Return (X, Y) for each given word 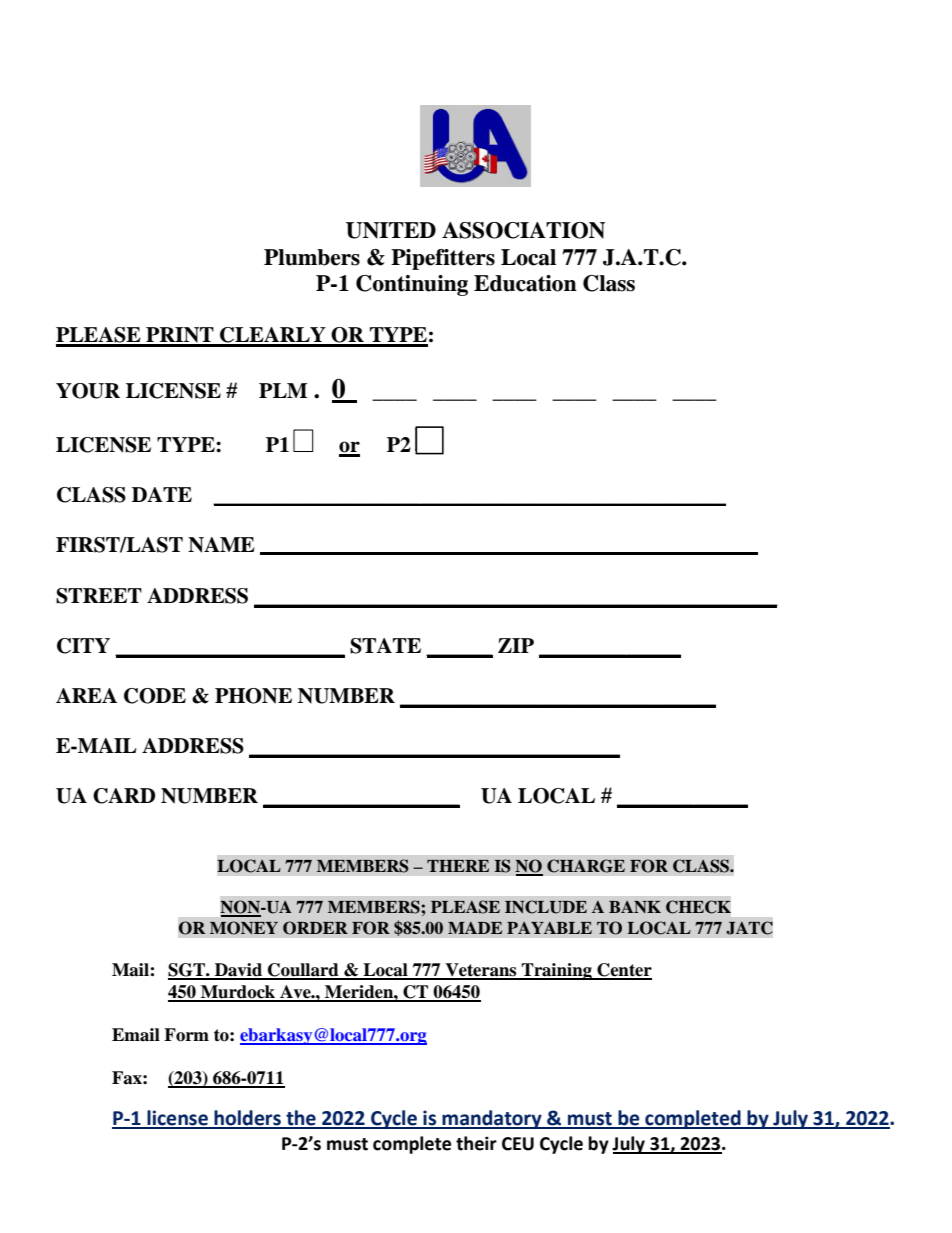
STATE (385, 646)
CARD (124, 796)
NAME (221, 545)
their (476, 1143)
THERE (458, 866)
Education (525, 283)
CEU (518, 1144)
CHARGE (586, 866)
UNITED (391, 230)
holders (247, 1119)
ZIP (516, 645)
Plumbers (312, 257)
